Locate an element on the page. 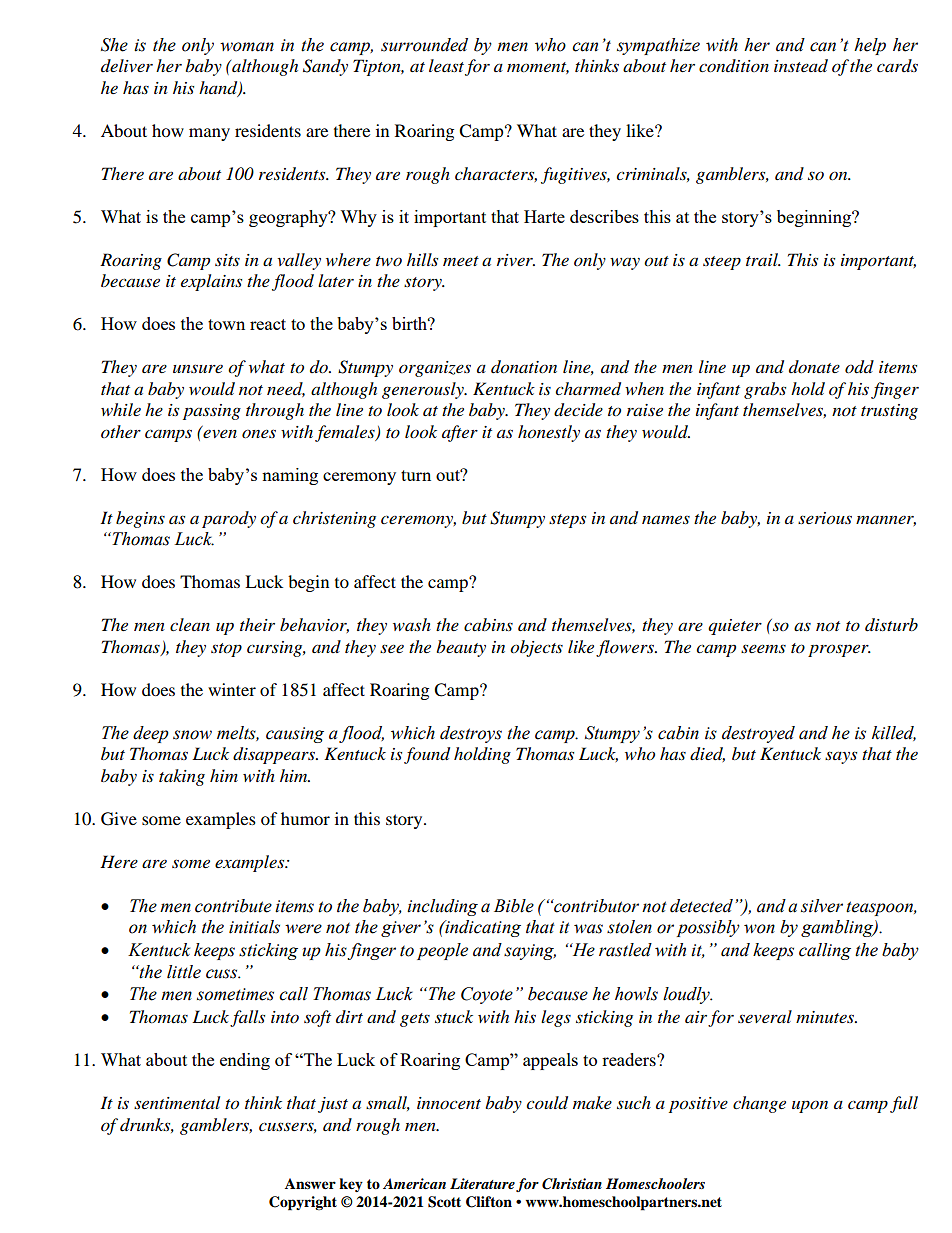  contribute is located at coordinates (233, 906).
